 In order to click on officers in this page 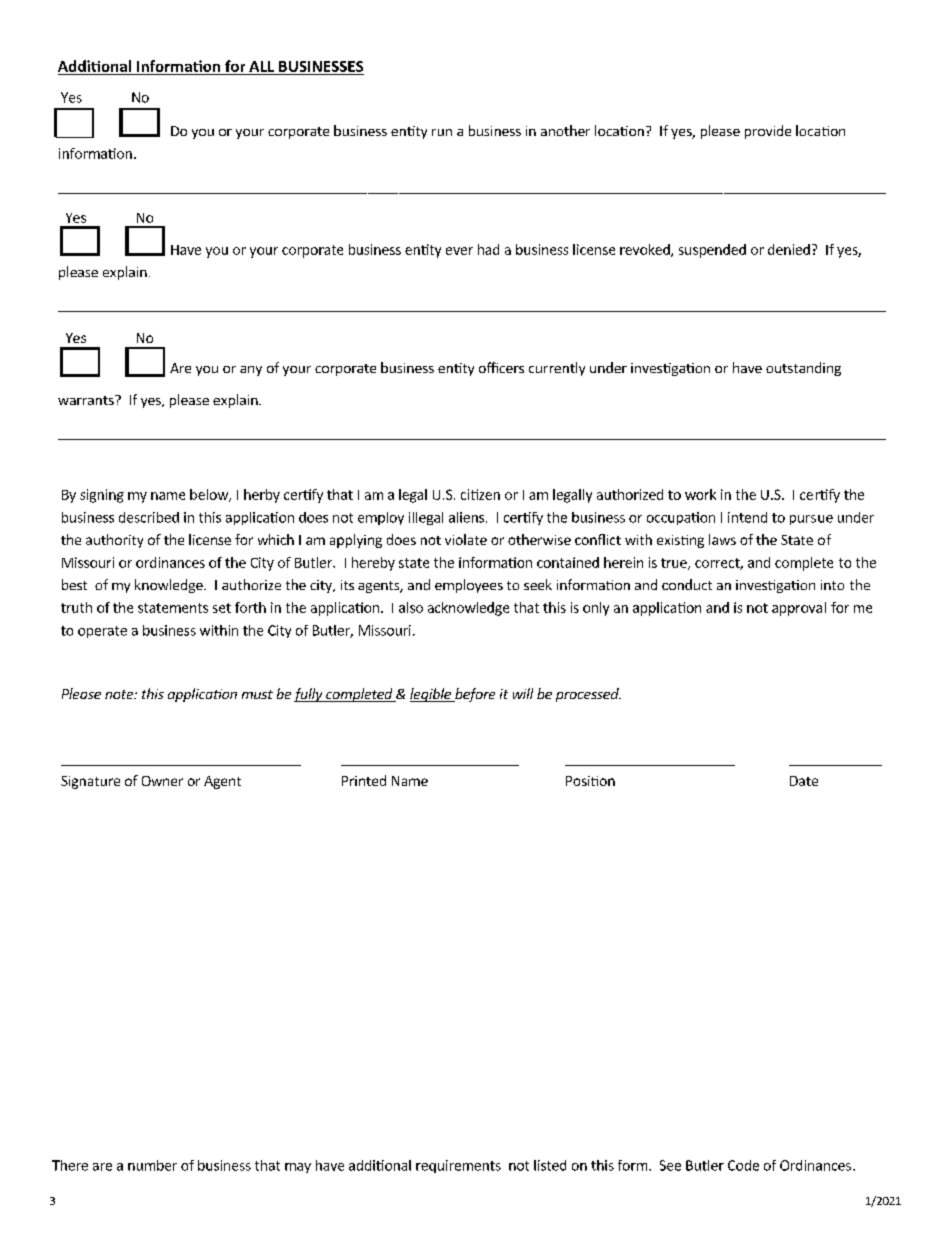, I will do `click(501, 367)`.
